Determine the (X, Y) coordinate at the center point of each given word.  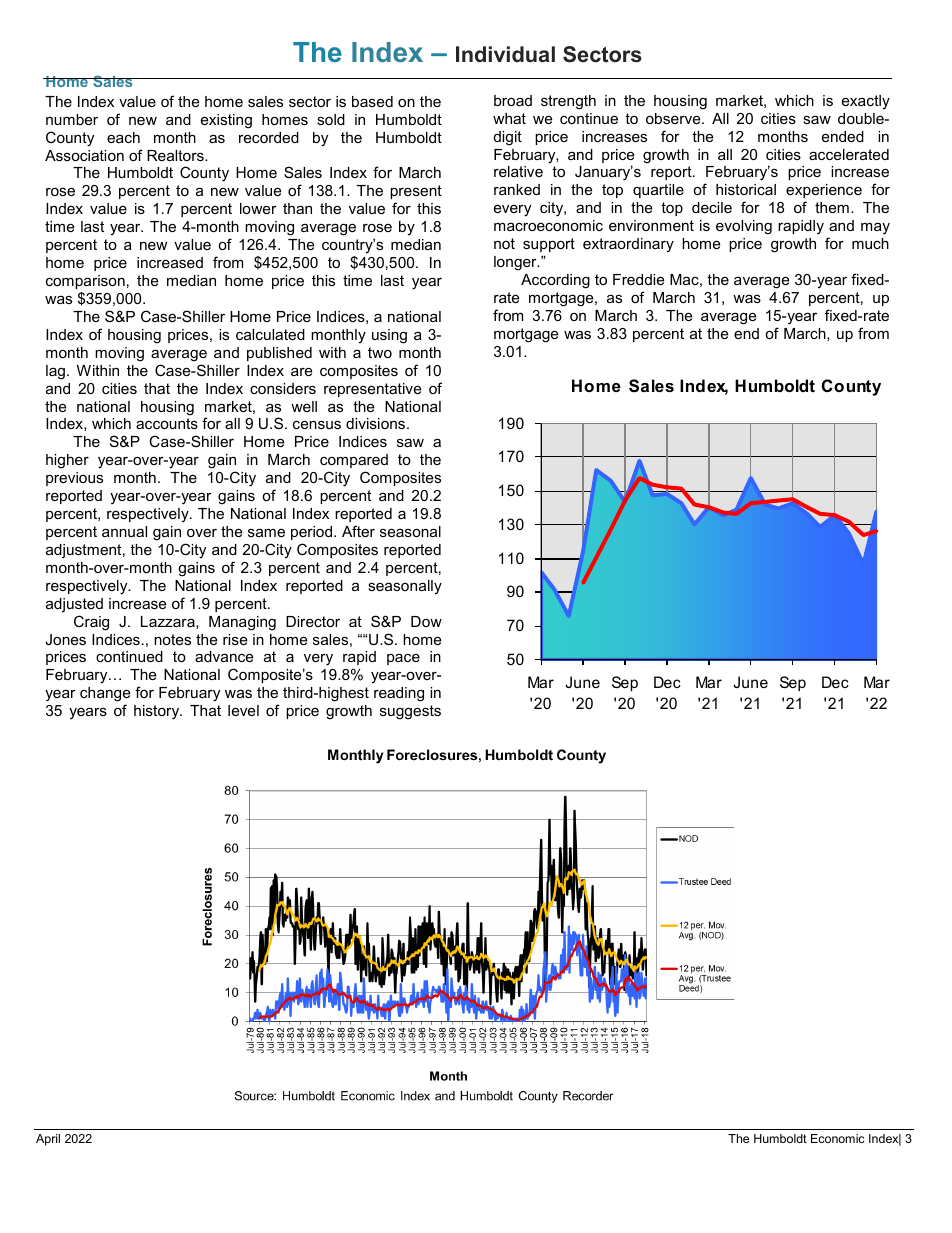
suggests (410, 712)
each (123, 137)
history (158, 712)
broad (513, 100)
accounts (167, 423)
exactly (866, 102)
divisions (377, 423)
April (48, 1140)
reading (399, 694)
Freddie (638, 279)
